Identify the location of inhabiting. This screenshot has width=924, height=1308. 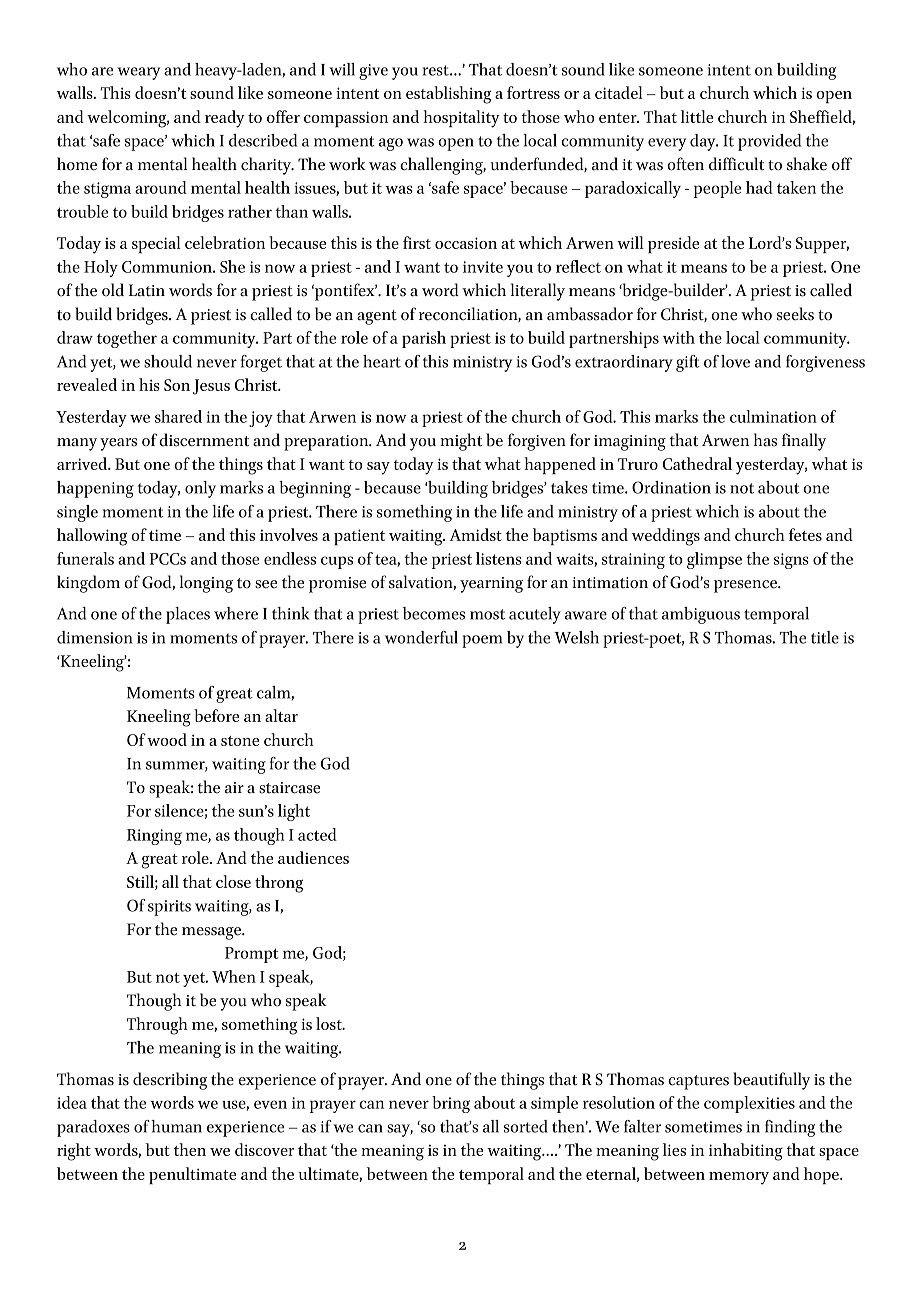
(746, 1152).
